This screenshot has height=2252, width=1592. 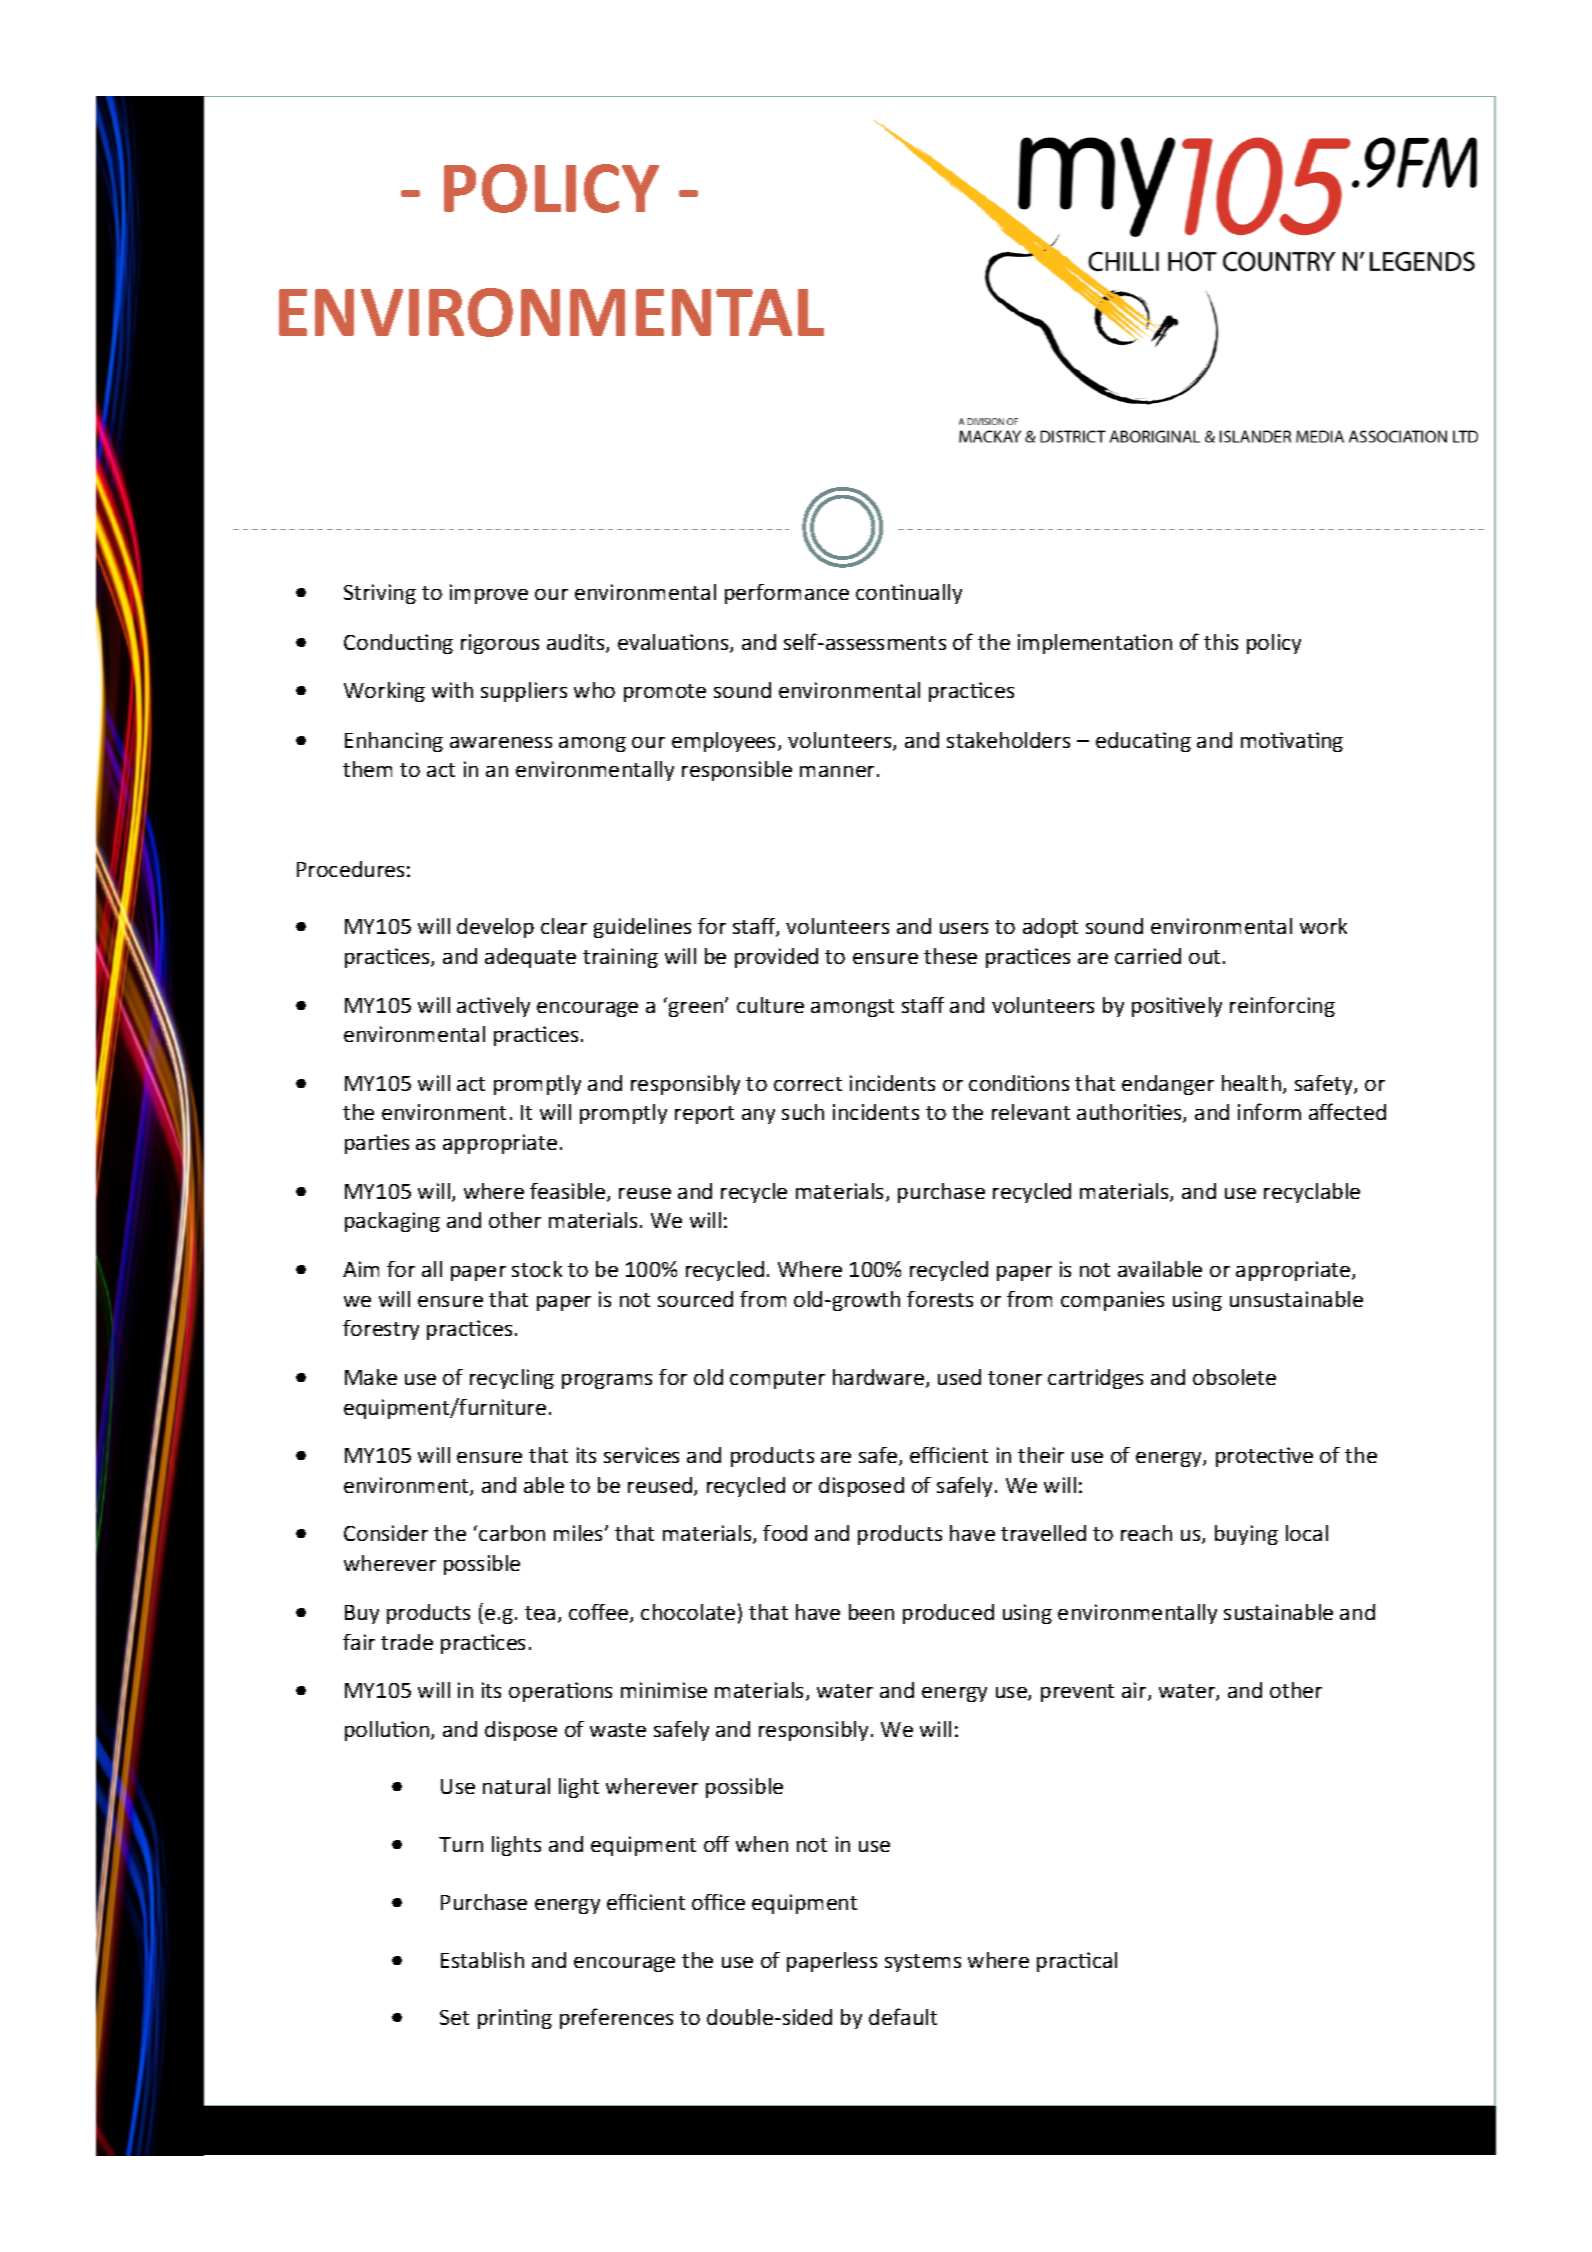 What do you see at coordinates (1221, 642) in the screenshot?
I see `this` at bounding box center [1221, 642].
